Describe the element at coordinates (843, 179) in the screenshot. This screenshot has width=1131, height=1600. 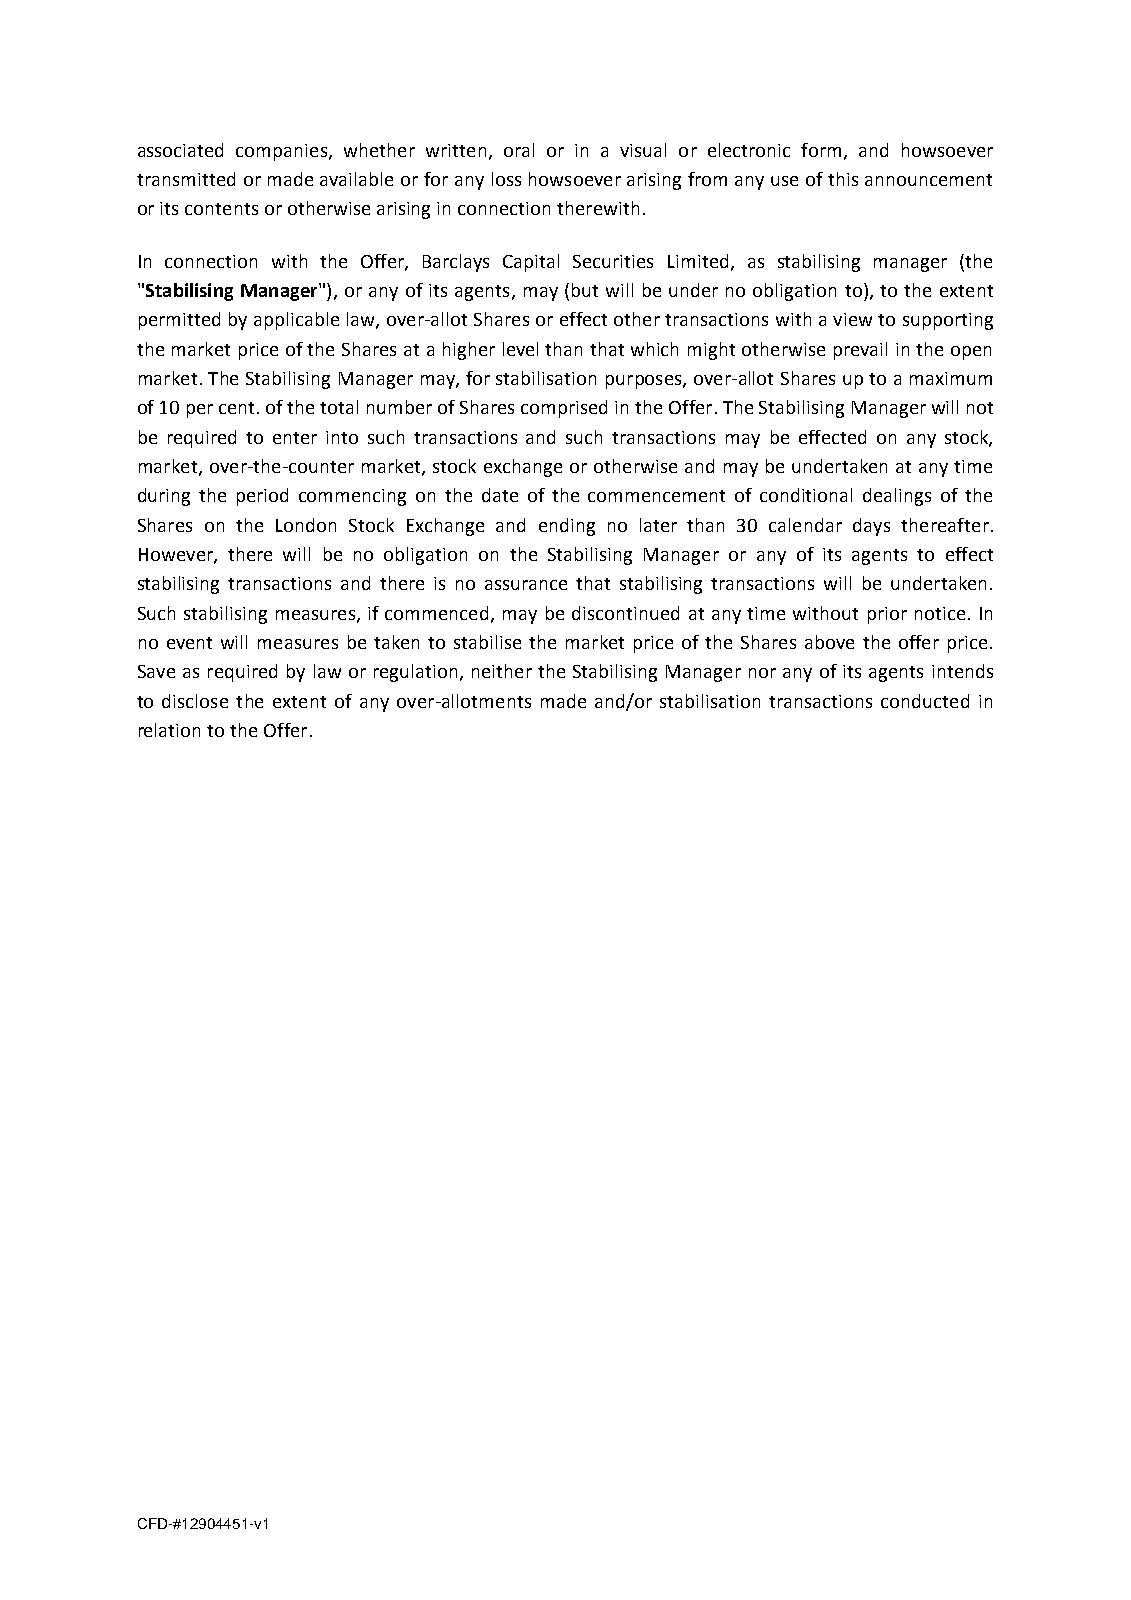
I see `this` at that location.
